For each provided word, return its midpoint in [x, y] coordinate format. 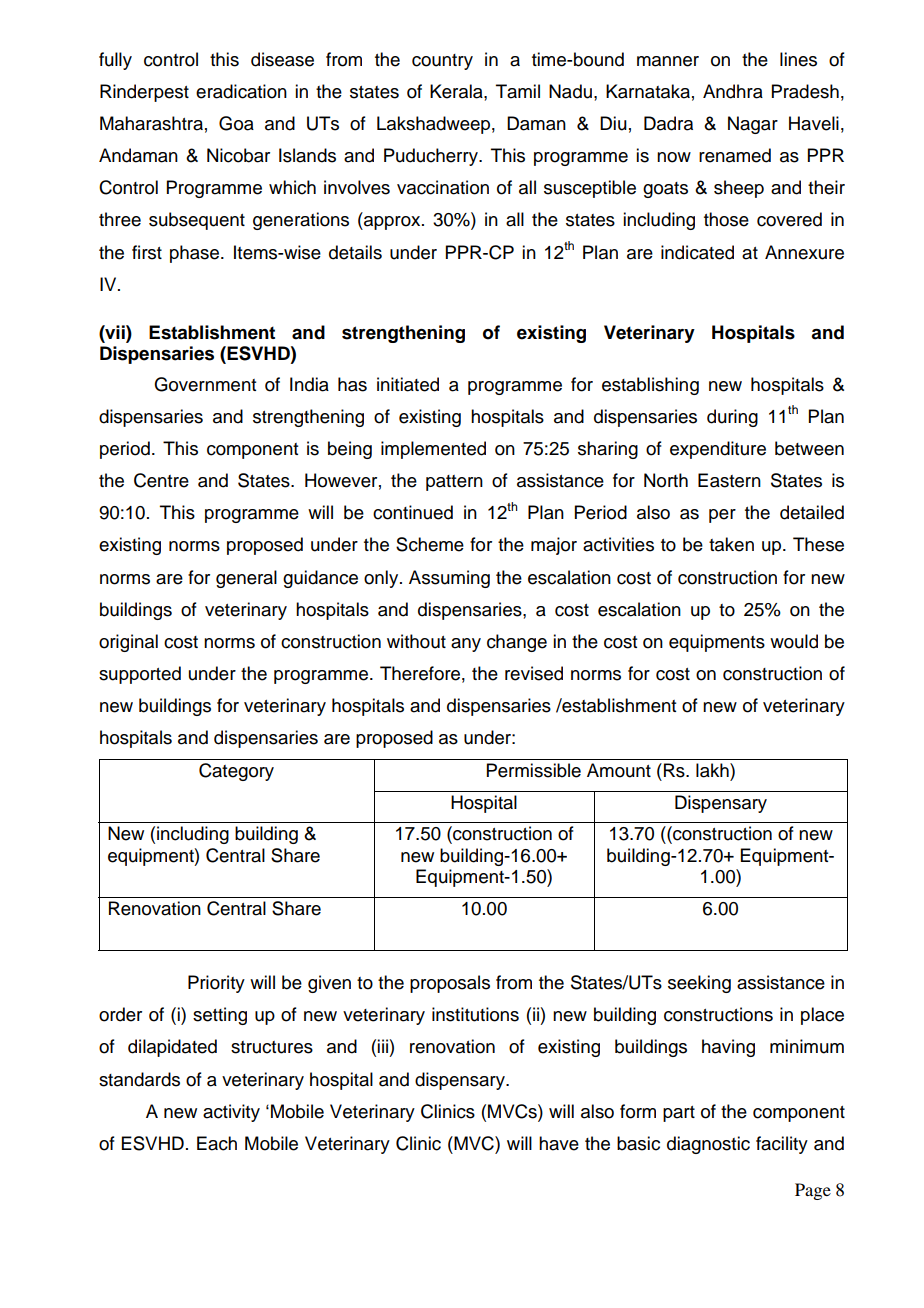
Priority [216, 984]
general [246, 579]
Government [205, 384]
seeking [699, 984]
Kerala [457, 91]
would [794, 641]
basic [638, 1143]
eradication [241, 91]
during [732, 418]
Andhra [733, 91]
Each [217, 1143]
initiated [408, 384]
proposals [450, 984]
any [466, 645]
